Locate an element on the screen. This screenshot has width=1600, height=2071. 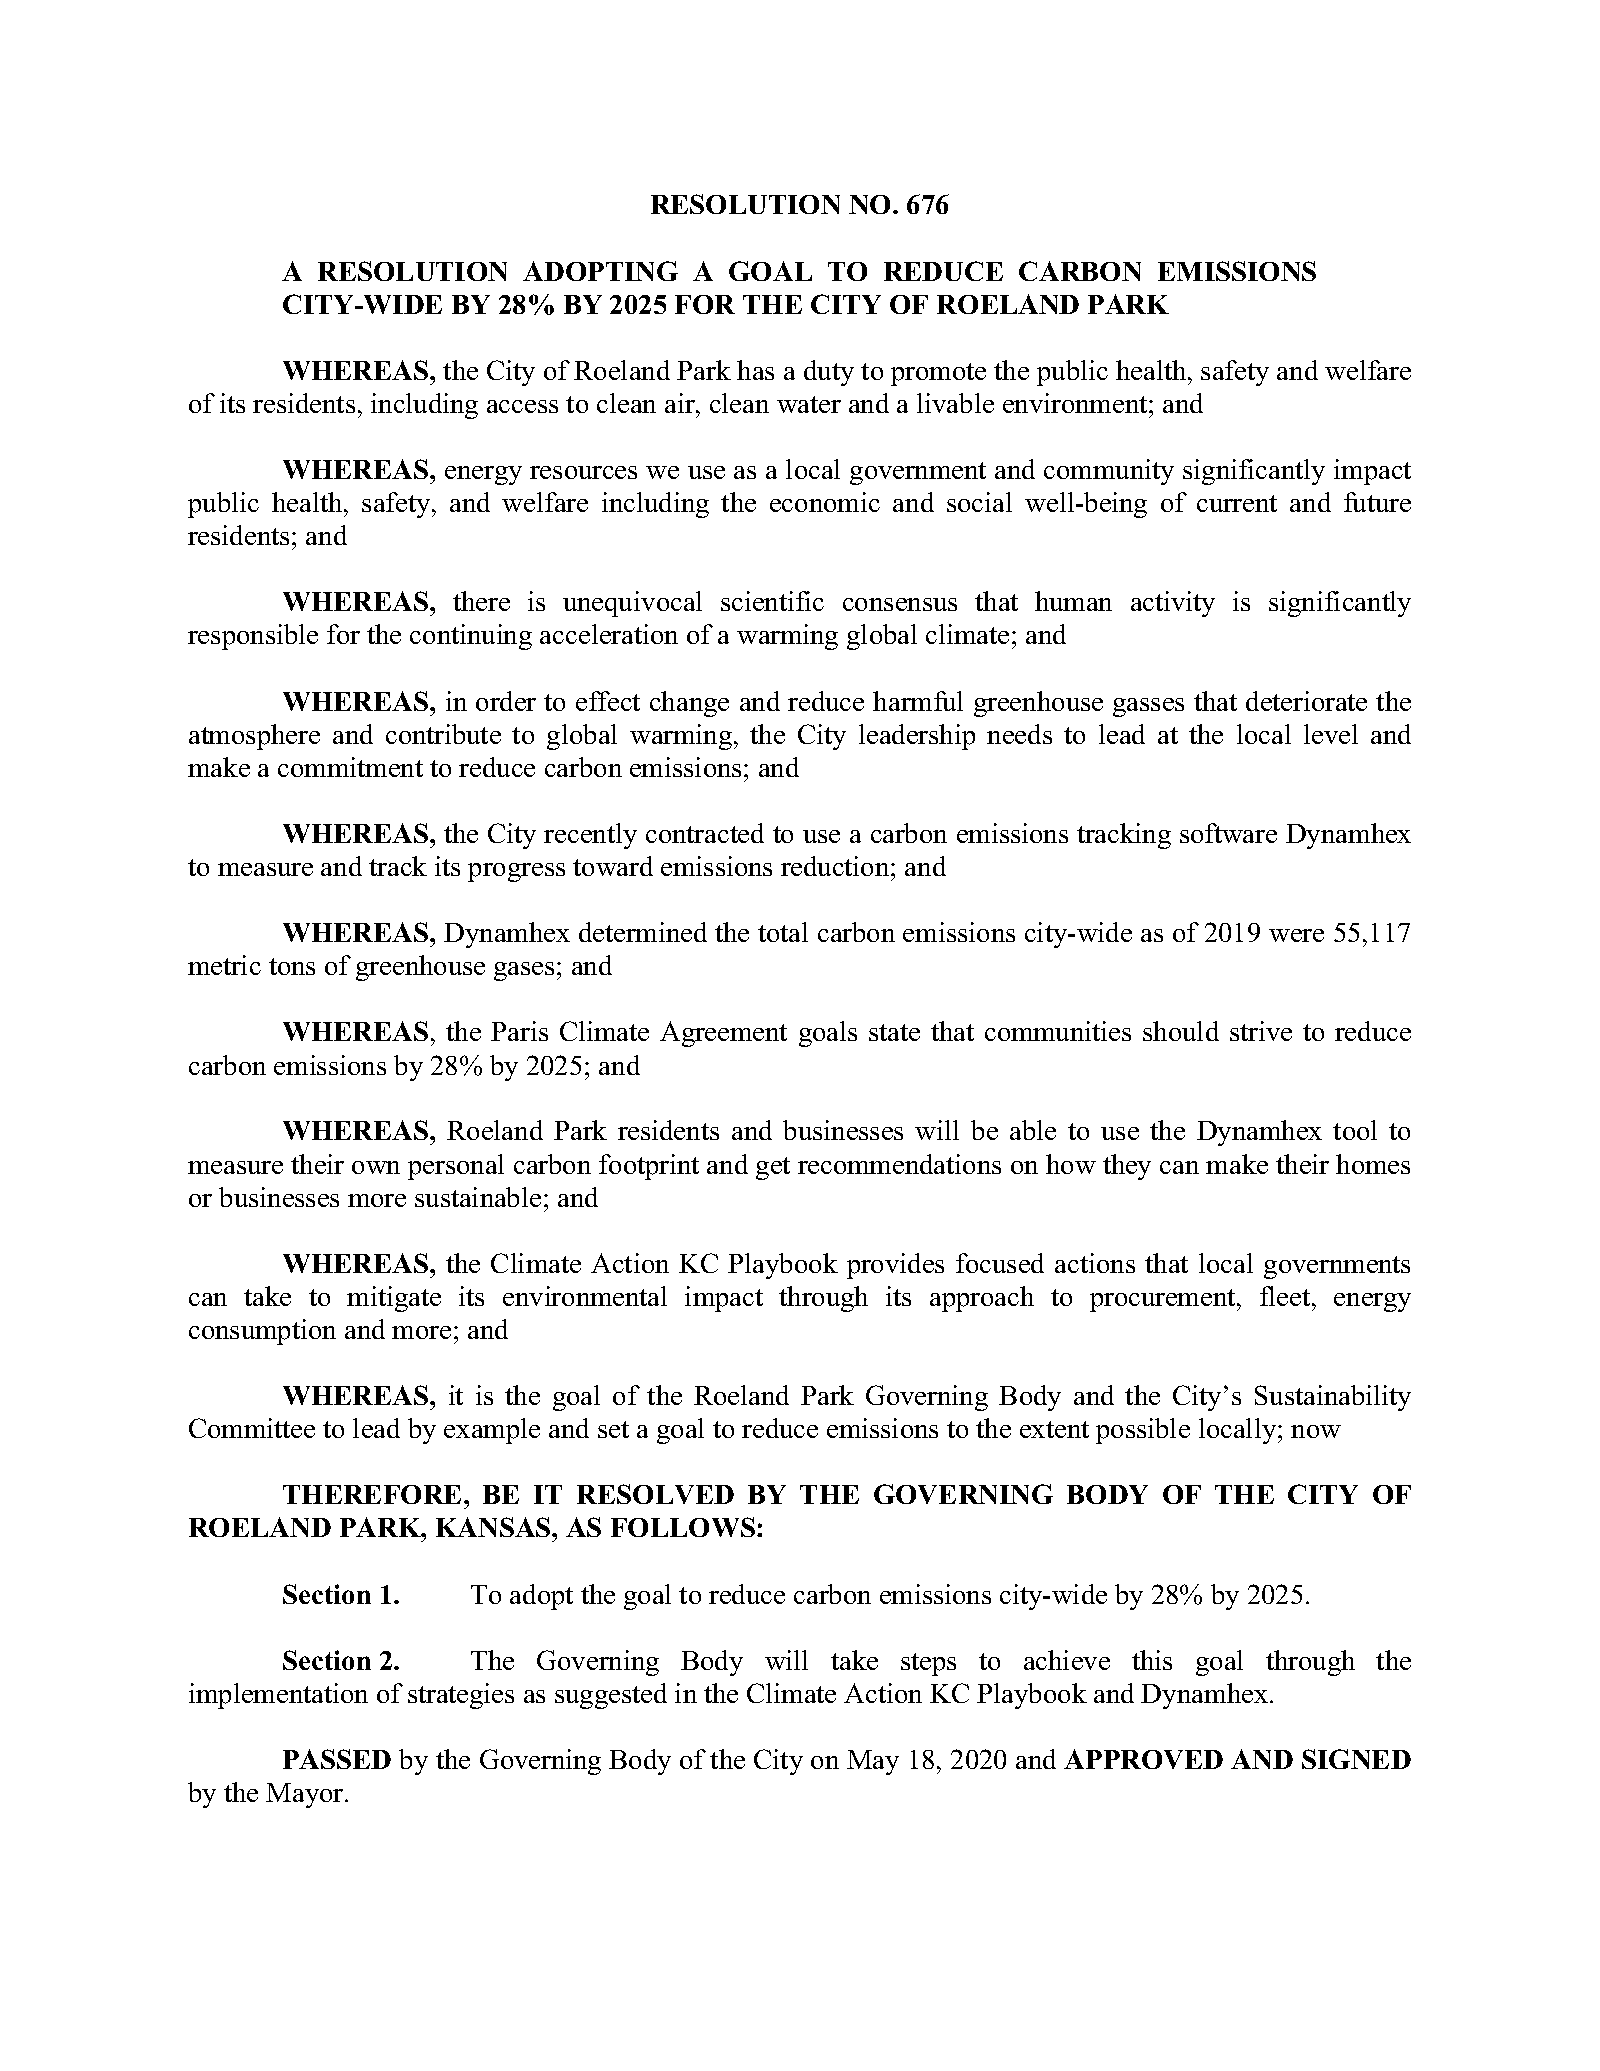
access is located at coordinates (522, 406).
